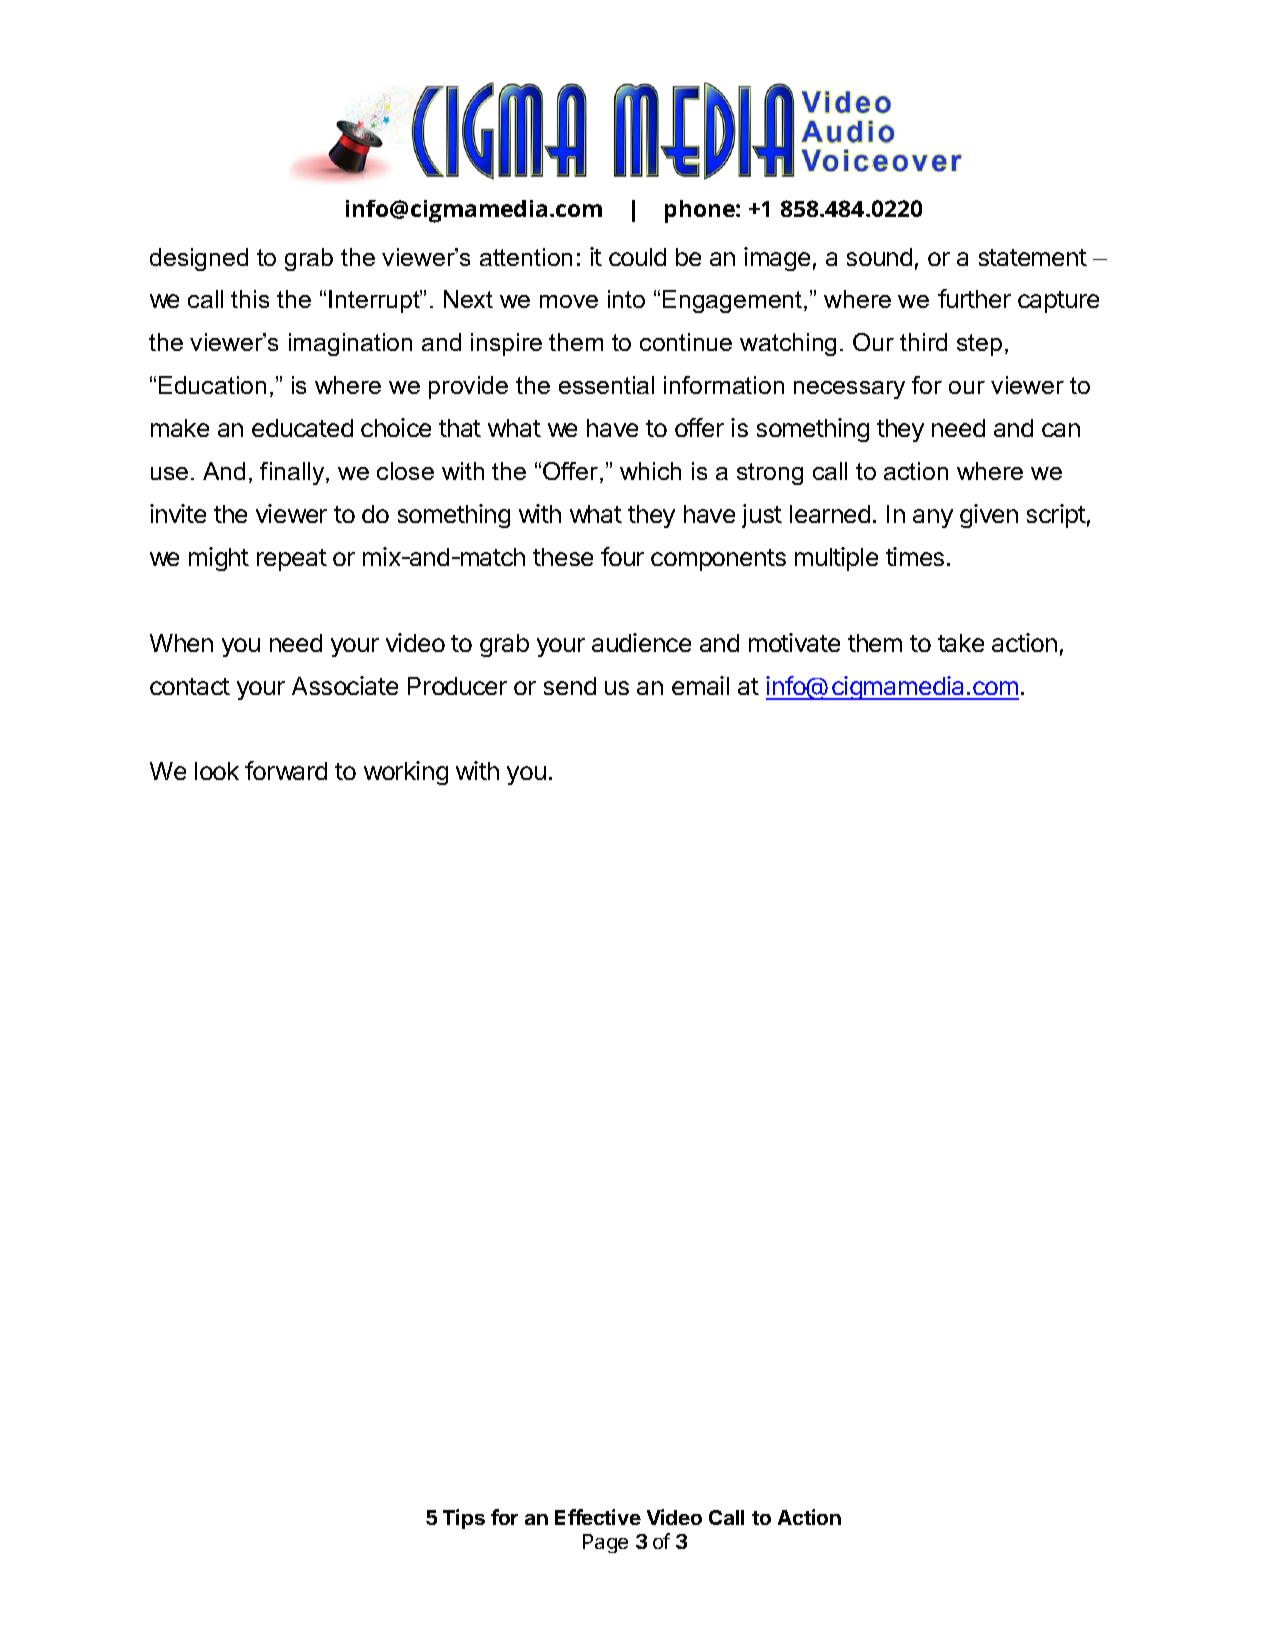  Describe the element at coordinates (598, 1517) in the page. I see `Effective` at that location.
